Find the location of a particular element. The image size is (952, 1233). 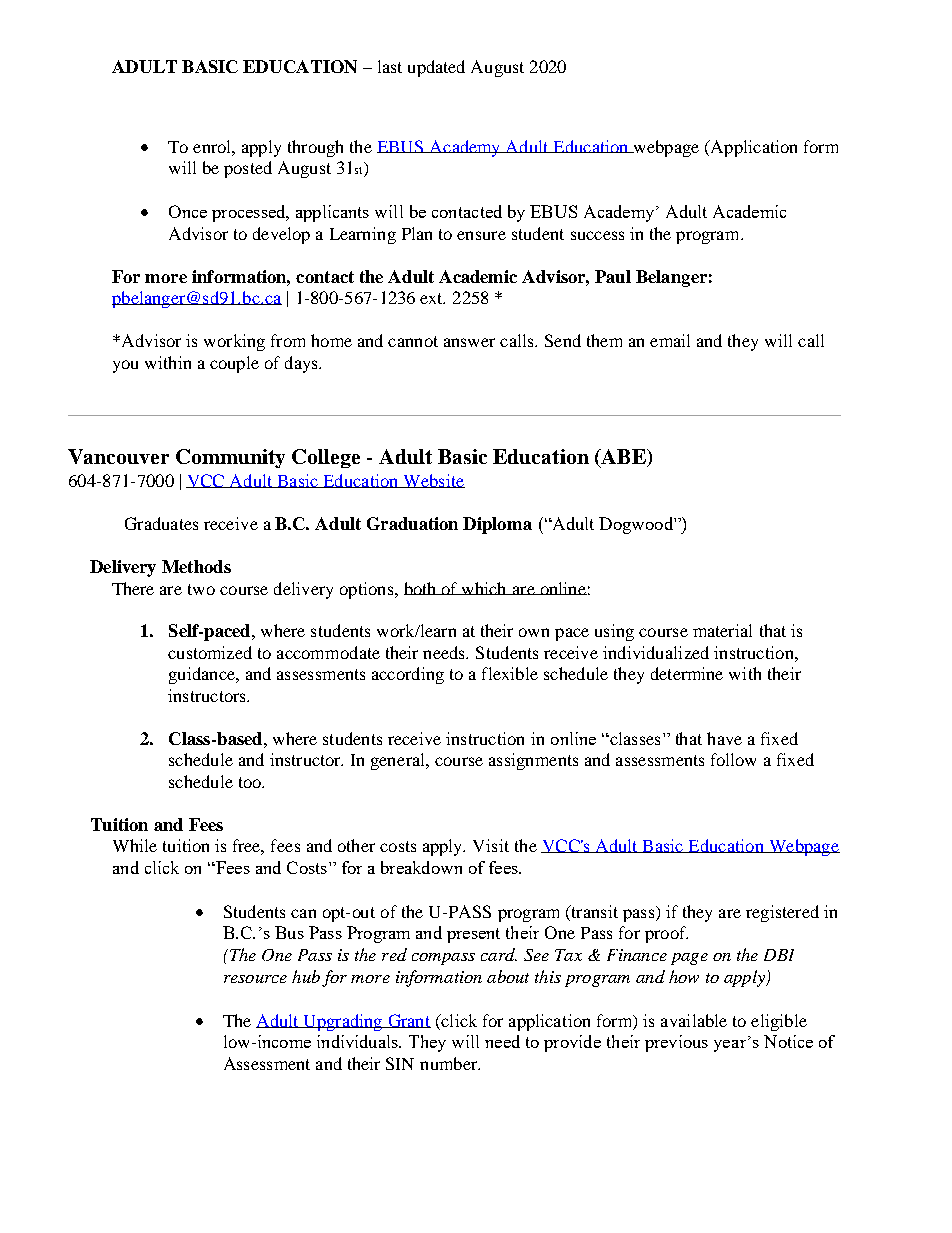

available is located at coordinates (694, 1020).
